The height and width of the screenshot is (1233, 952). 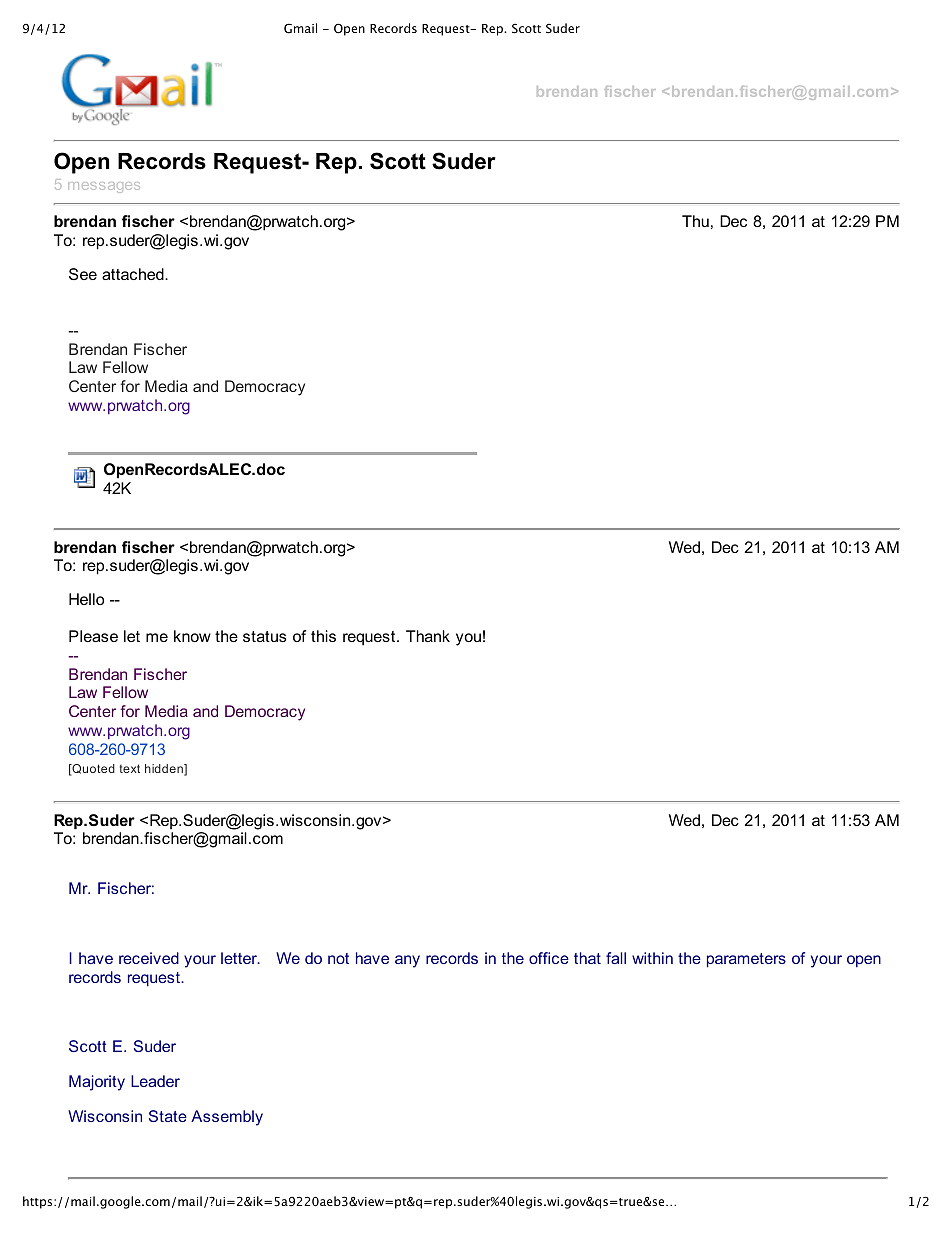 What do you see at coordinates (192, 636) in the screenshot?
I see `know` at bounding box center [192, 636].
